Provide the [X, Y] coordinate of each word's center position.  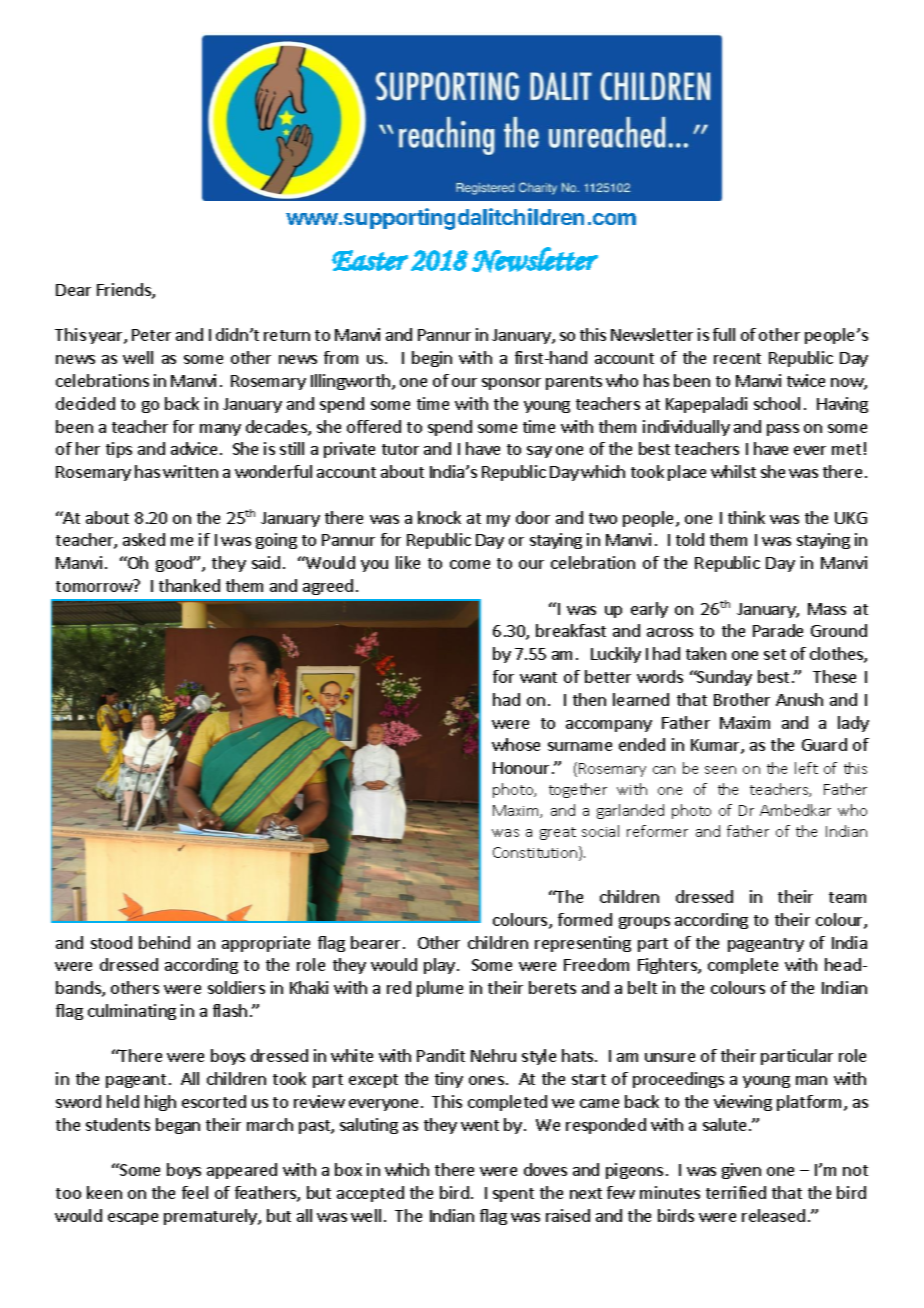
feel [195, 1192]
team [847, 897]
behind [164, 942]
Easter [370, 260]
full [724, 334]
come [470, 564]
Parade [778, 630]
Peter [151, 335]
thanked [189, 585]
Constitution [536, 853]
